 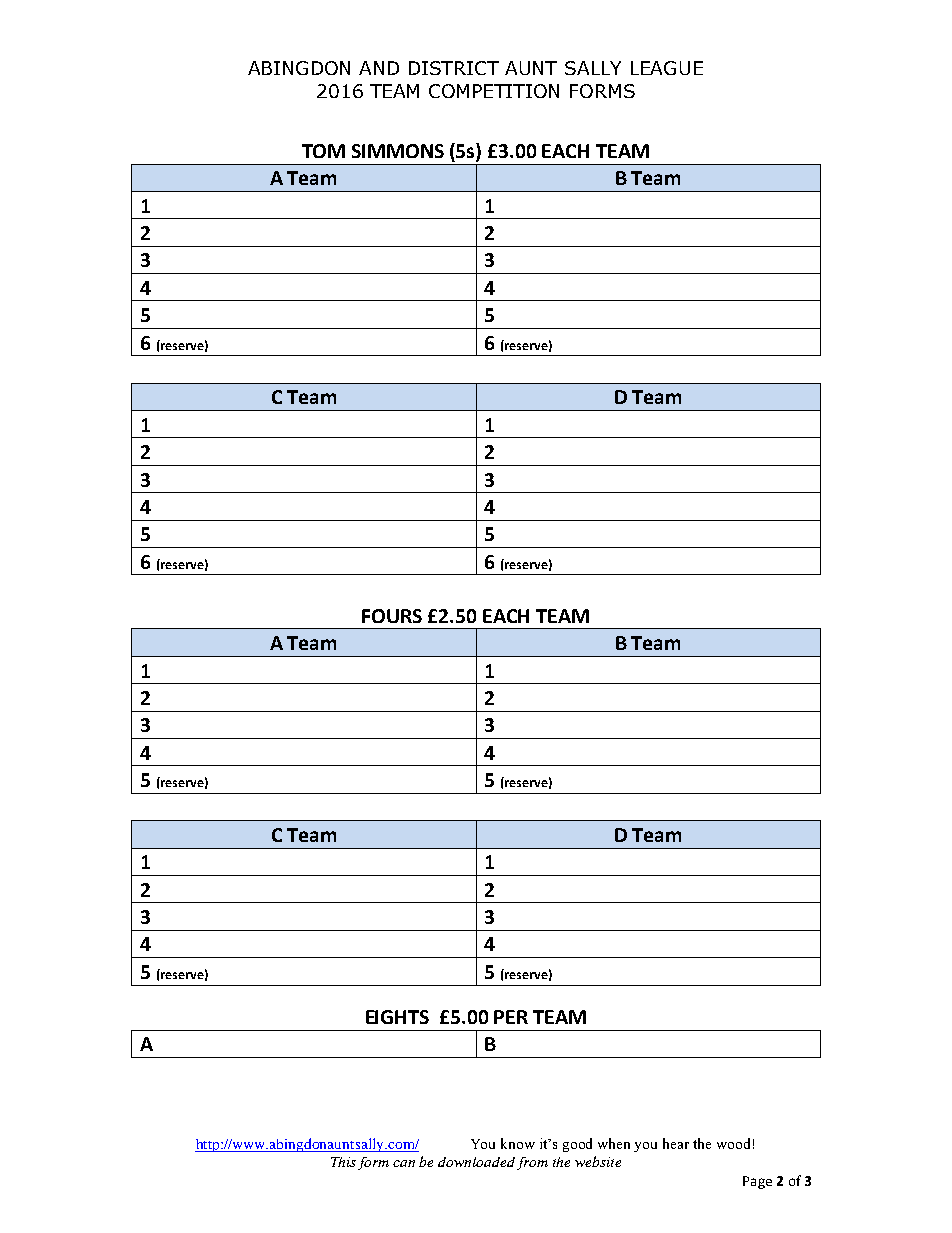 What do you see at coordinates (494, 91) in the screenshot?
I see `COMPETITION` at bounding box center [494, 91].
